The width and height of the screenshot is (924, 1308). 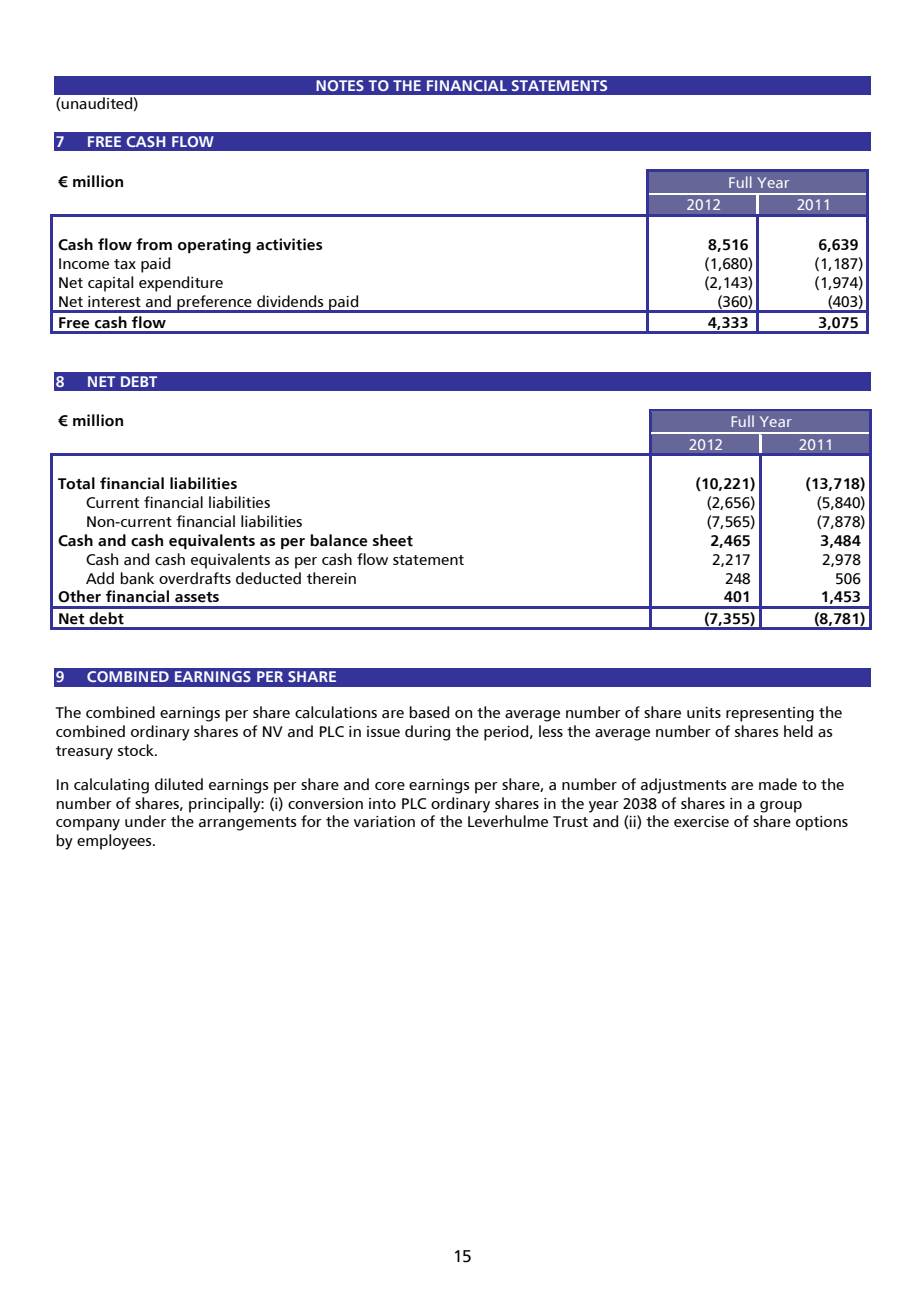 I want to click on dividends, so click(x=290, y=301).
